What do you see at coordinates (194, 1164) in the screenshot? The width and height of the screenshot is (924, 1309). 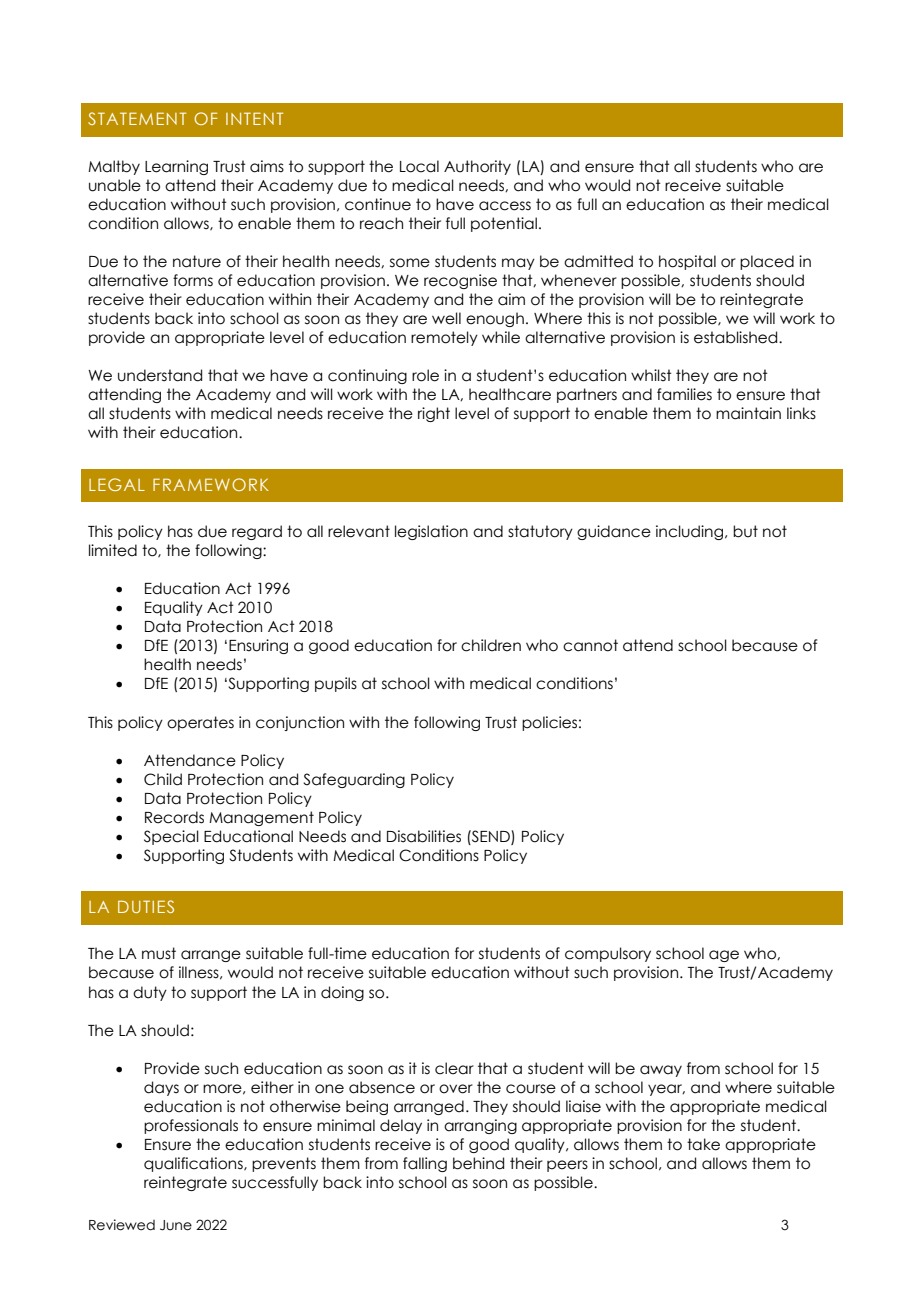 I see `qualifications` at bounding box center [194, 1164].
